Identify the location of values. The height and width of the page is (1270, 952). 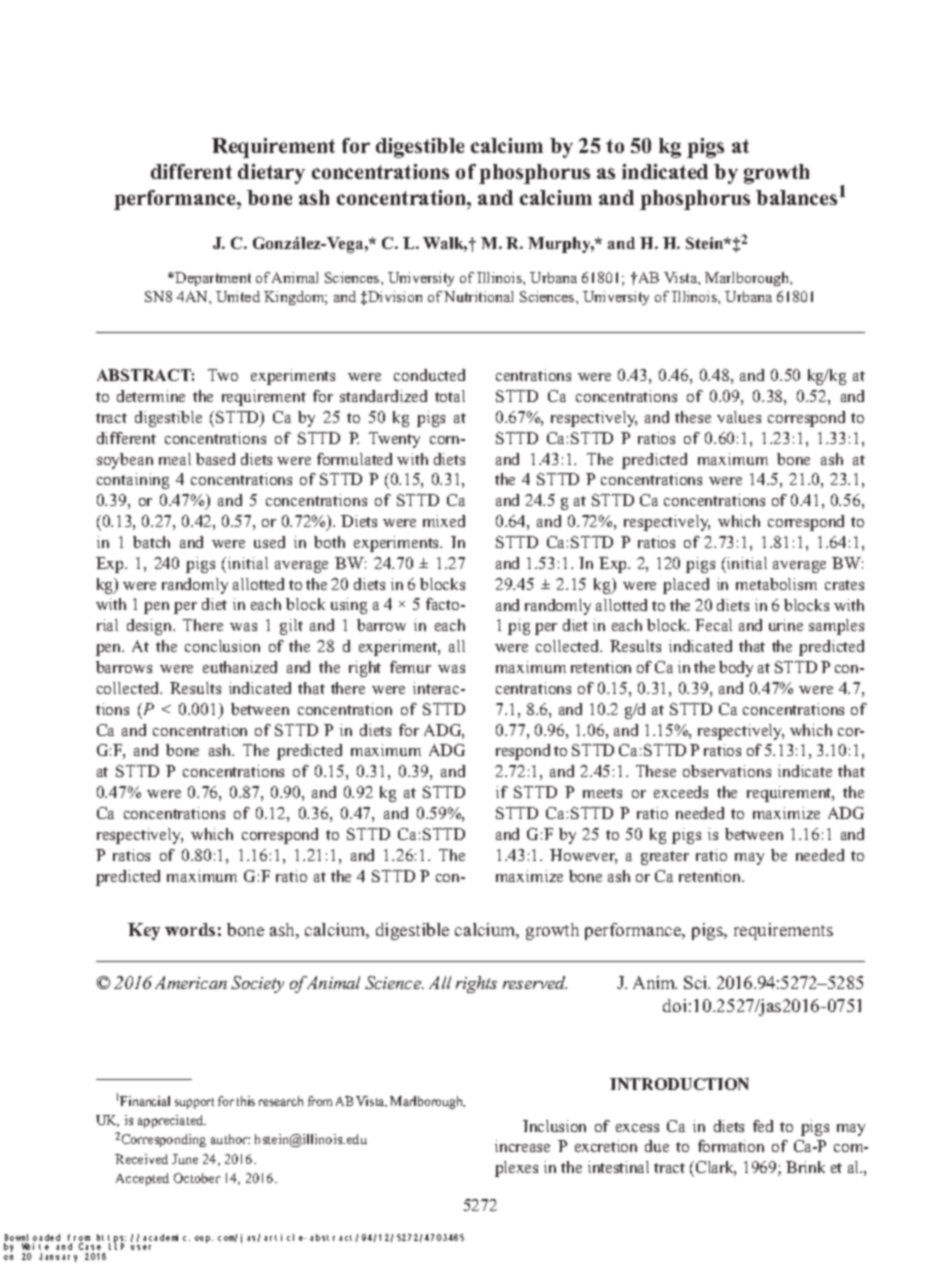
(739, 417).
